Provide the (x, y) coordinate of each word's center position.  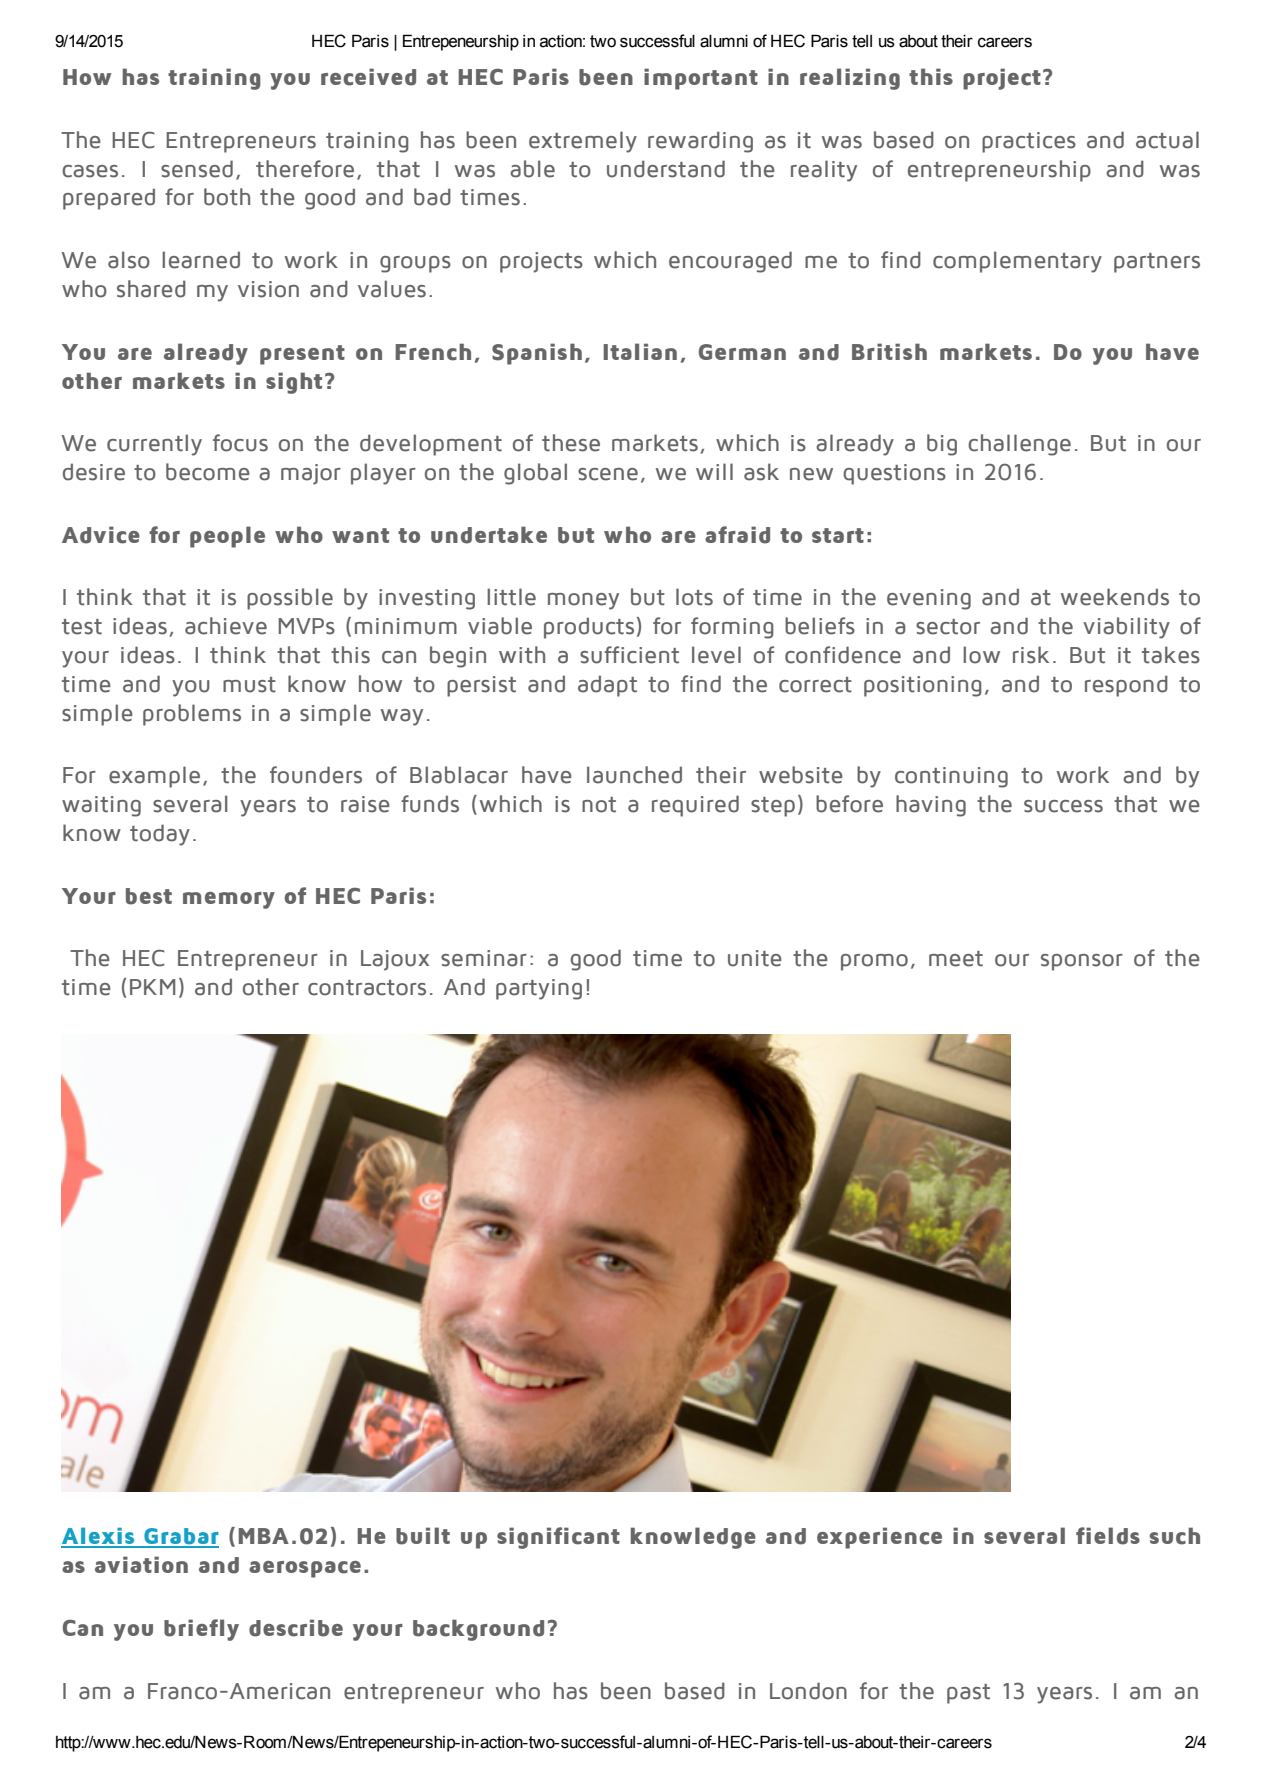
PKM (152, 987)
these (571, 443)
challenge (1019, 445)
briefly (201, 1630)
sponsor (1082, 962)
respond (1126, 686)
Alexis (99, 1537)
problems (192, 715)
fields (1108, 1536)
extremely (583, 142)
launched (634, 775)
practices (1029, 142)
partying (539, 989)
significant (558, 1538)
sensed (197, 169)
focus (240, 443)
